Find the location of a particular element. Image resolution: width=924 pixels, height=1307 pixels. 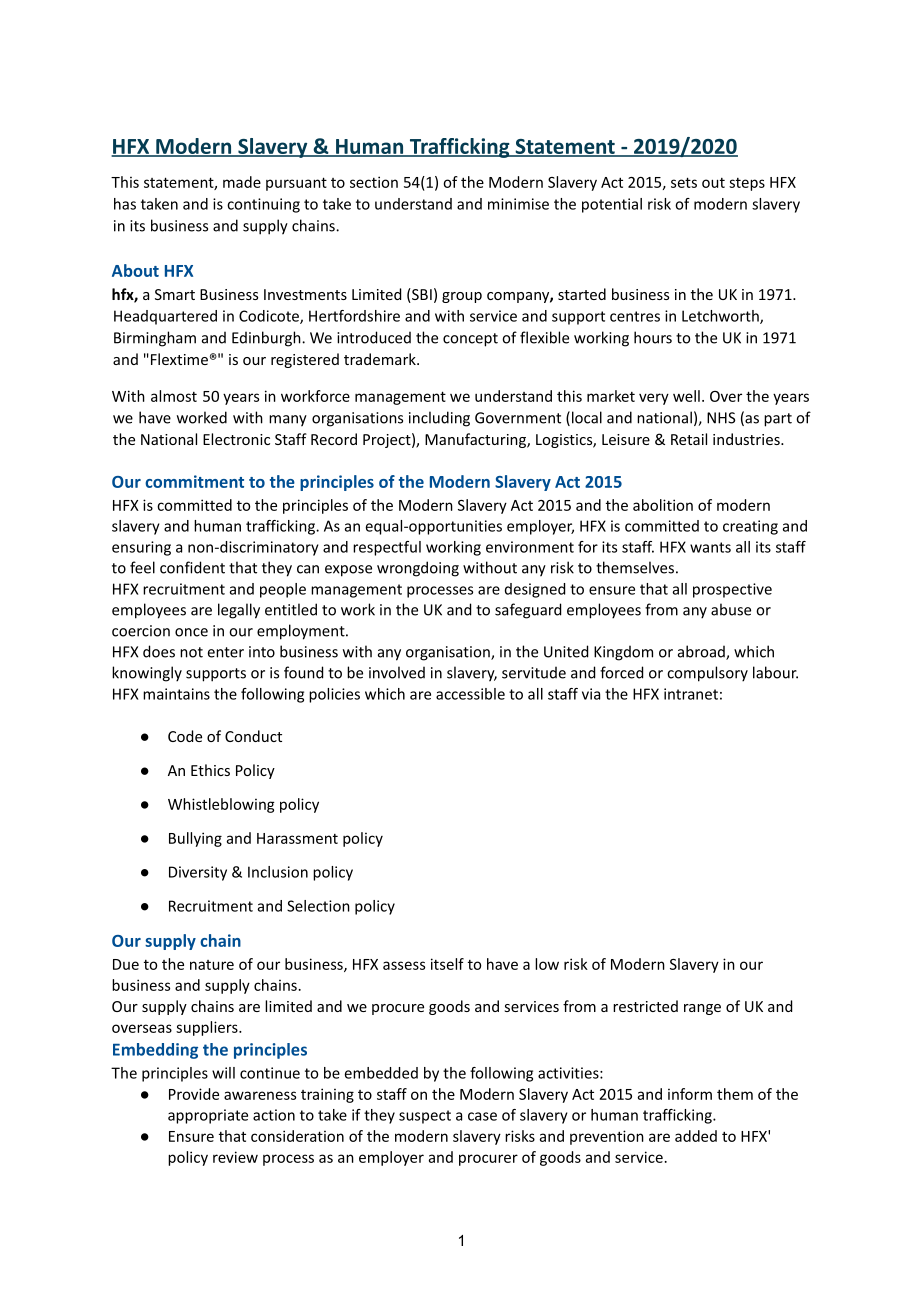

Retail is located at coordinates (689, 439).
